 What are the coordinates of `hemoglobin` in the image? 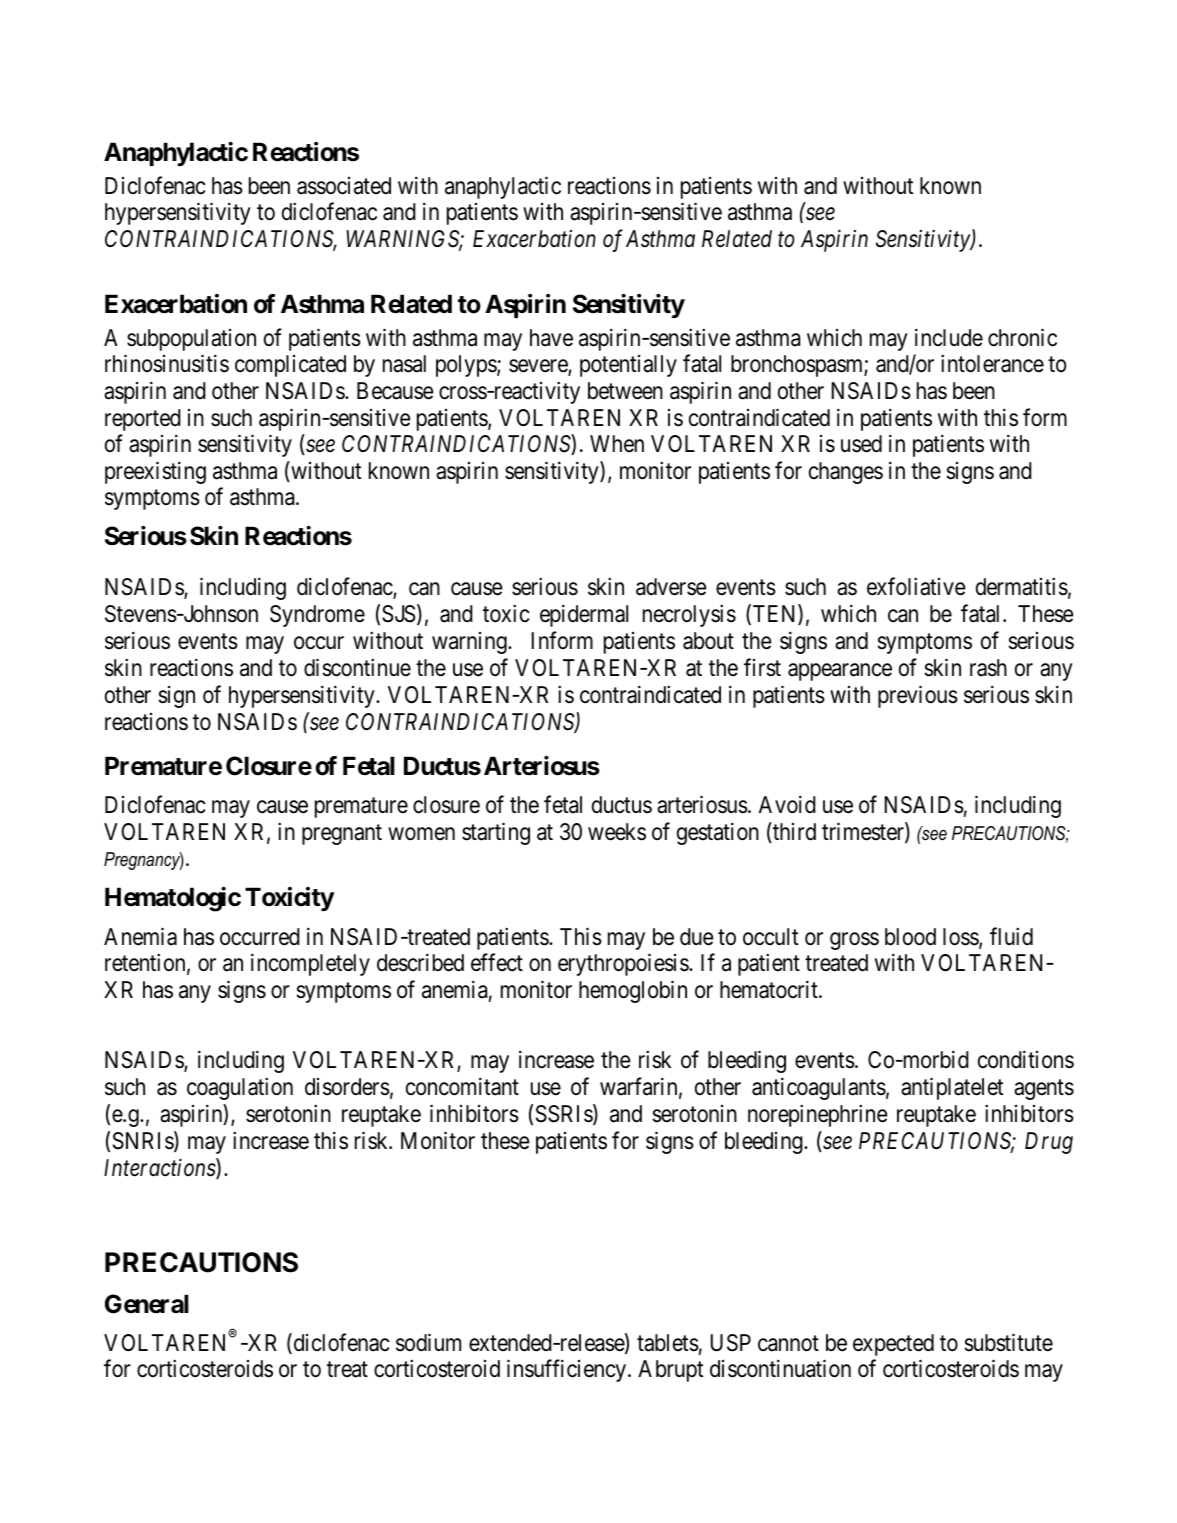 It's located at (633, 991).
